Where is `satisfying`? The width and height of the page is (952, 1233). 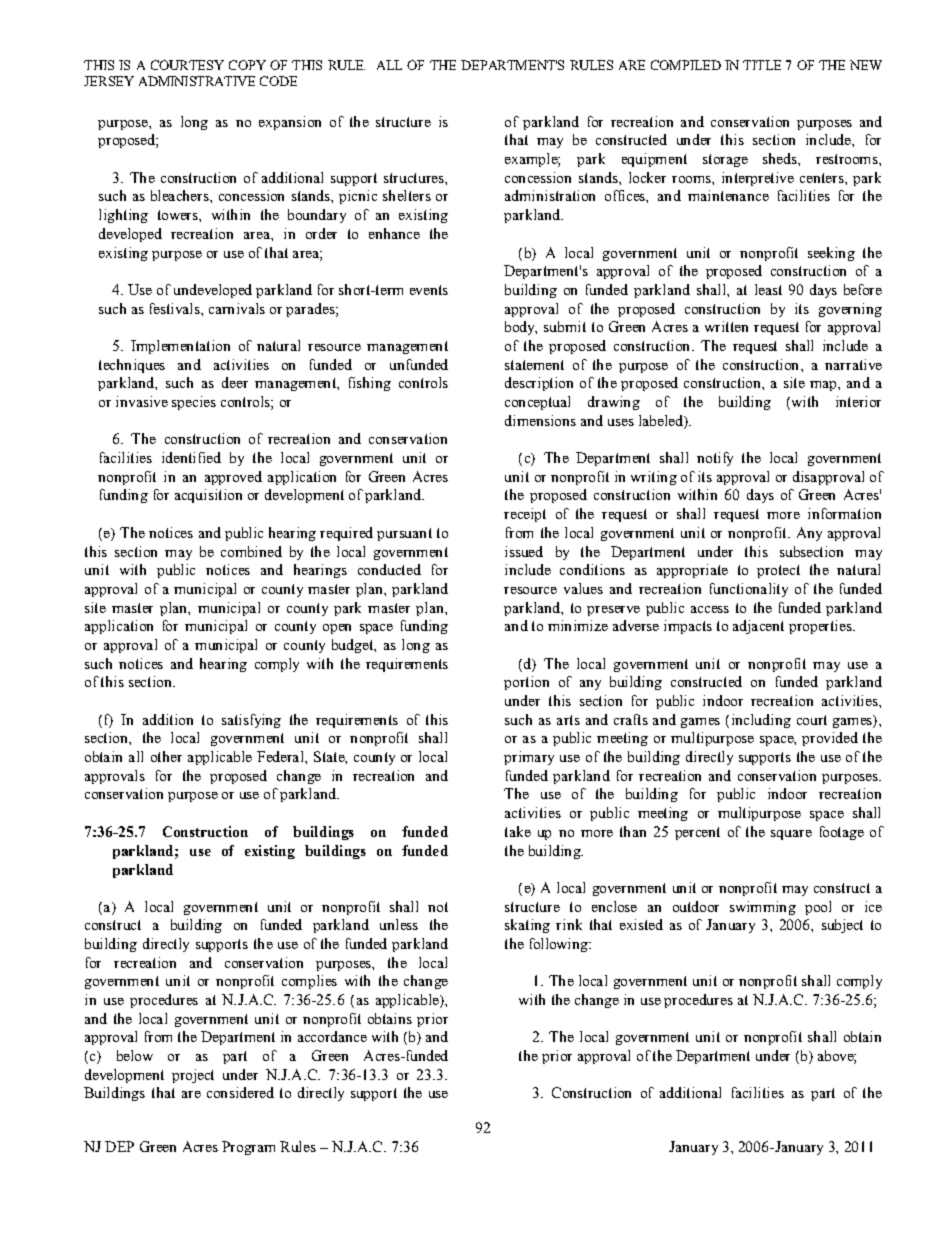 satisfying is located at coordinates (251, 721).
